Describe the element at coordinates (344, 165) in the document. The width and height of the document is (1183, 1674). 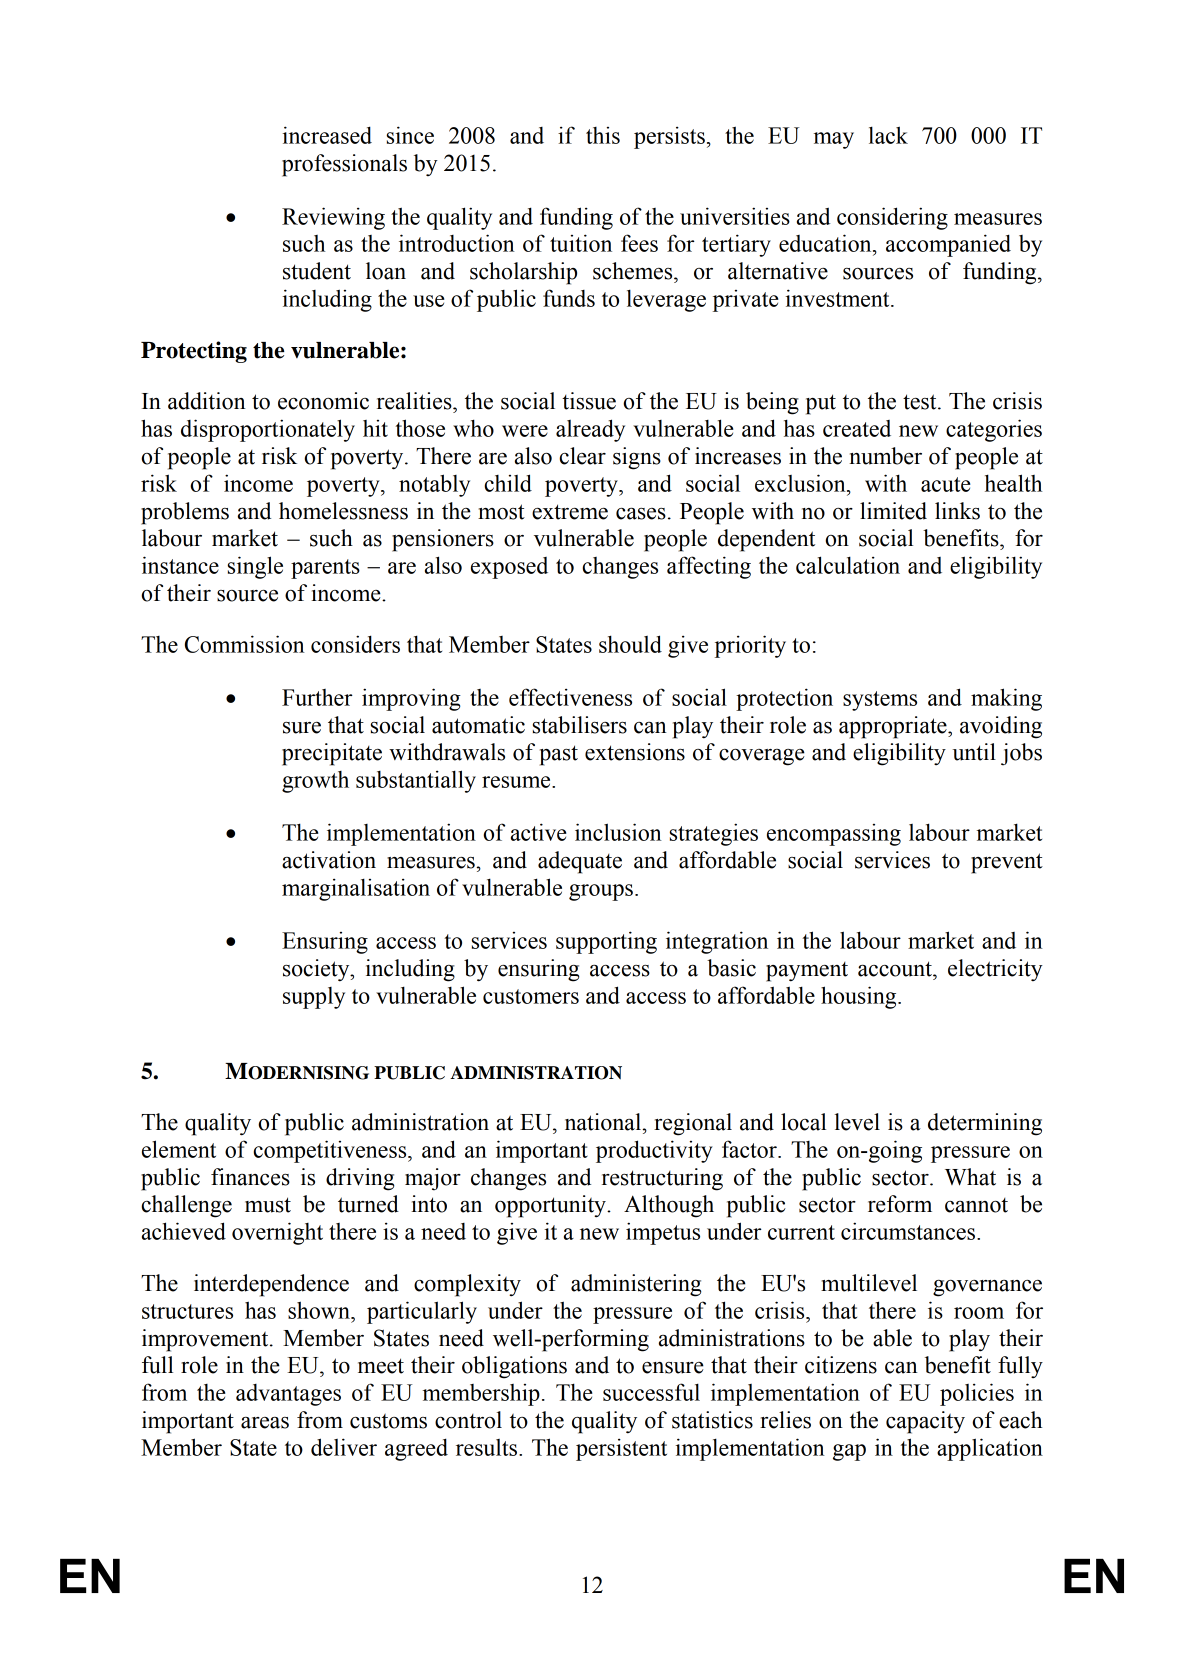
I see `professionals` at that location.
